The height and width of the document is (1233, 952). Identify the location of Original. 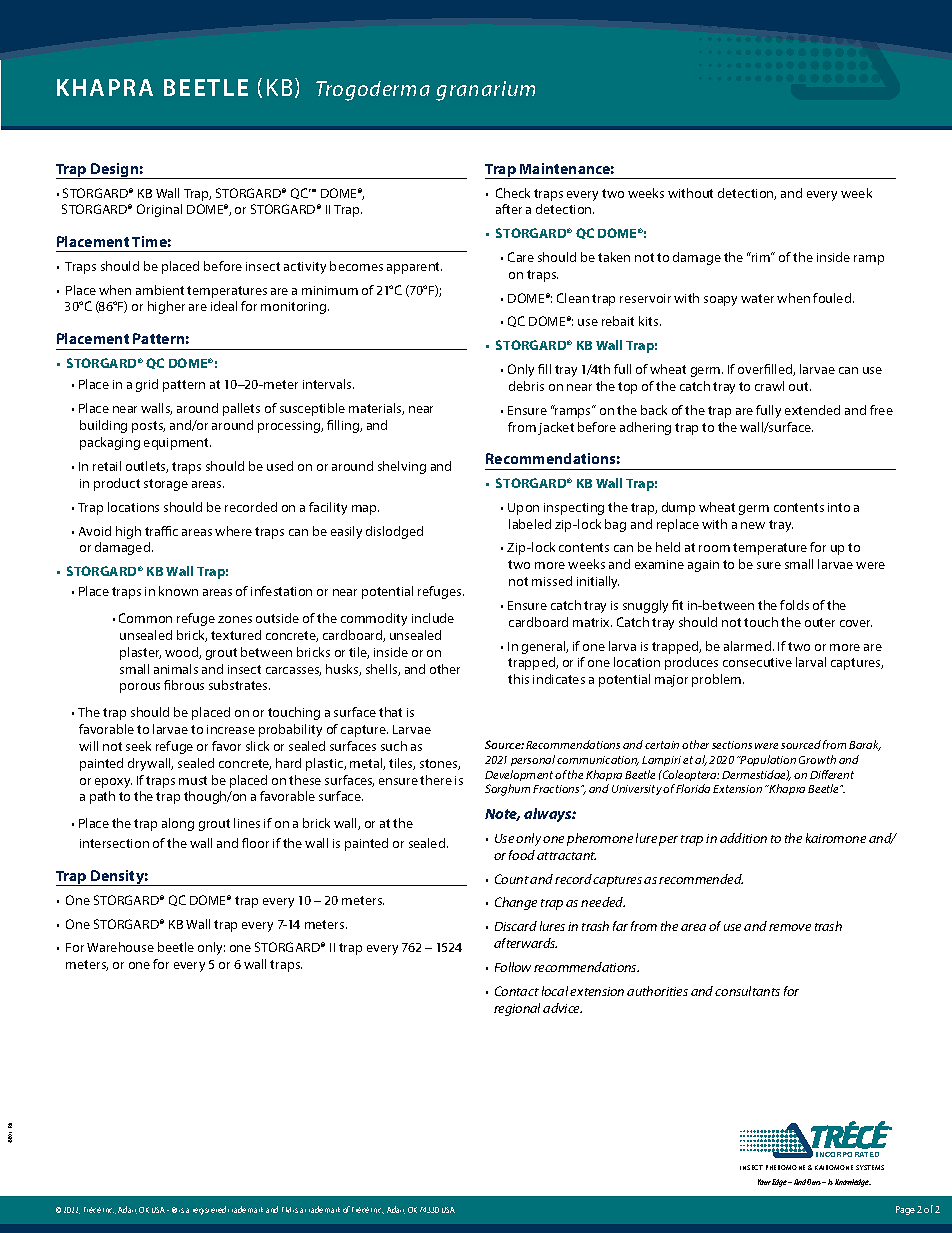
(159, 210).
